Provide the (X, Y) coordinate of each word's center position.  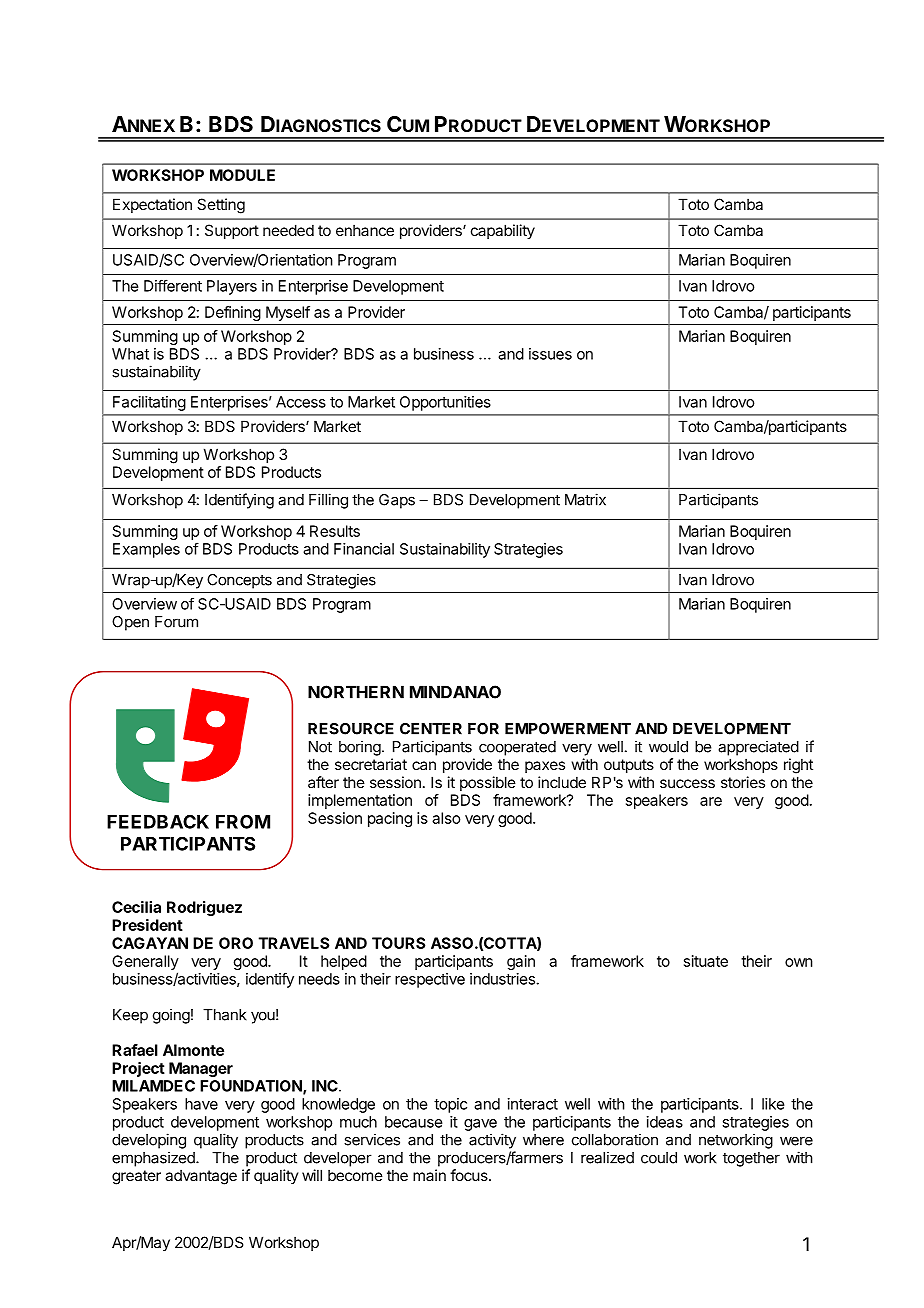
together (751, 1159)
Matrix (585, 499)
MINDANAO (455, 692)
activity (492, 1141)
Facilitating (149, 403)
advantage (201, 1177)
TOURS (398, 943)
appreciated (758, 748)
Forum (176, 622)
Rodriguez (204, 908)
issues (550, 354)
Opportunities (445, 403)
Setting (221, 206)
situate (706, 961)
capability (503, 231)
